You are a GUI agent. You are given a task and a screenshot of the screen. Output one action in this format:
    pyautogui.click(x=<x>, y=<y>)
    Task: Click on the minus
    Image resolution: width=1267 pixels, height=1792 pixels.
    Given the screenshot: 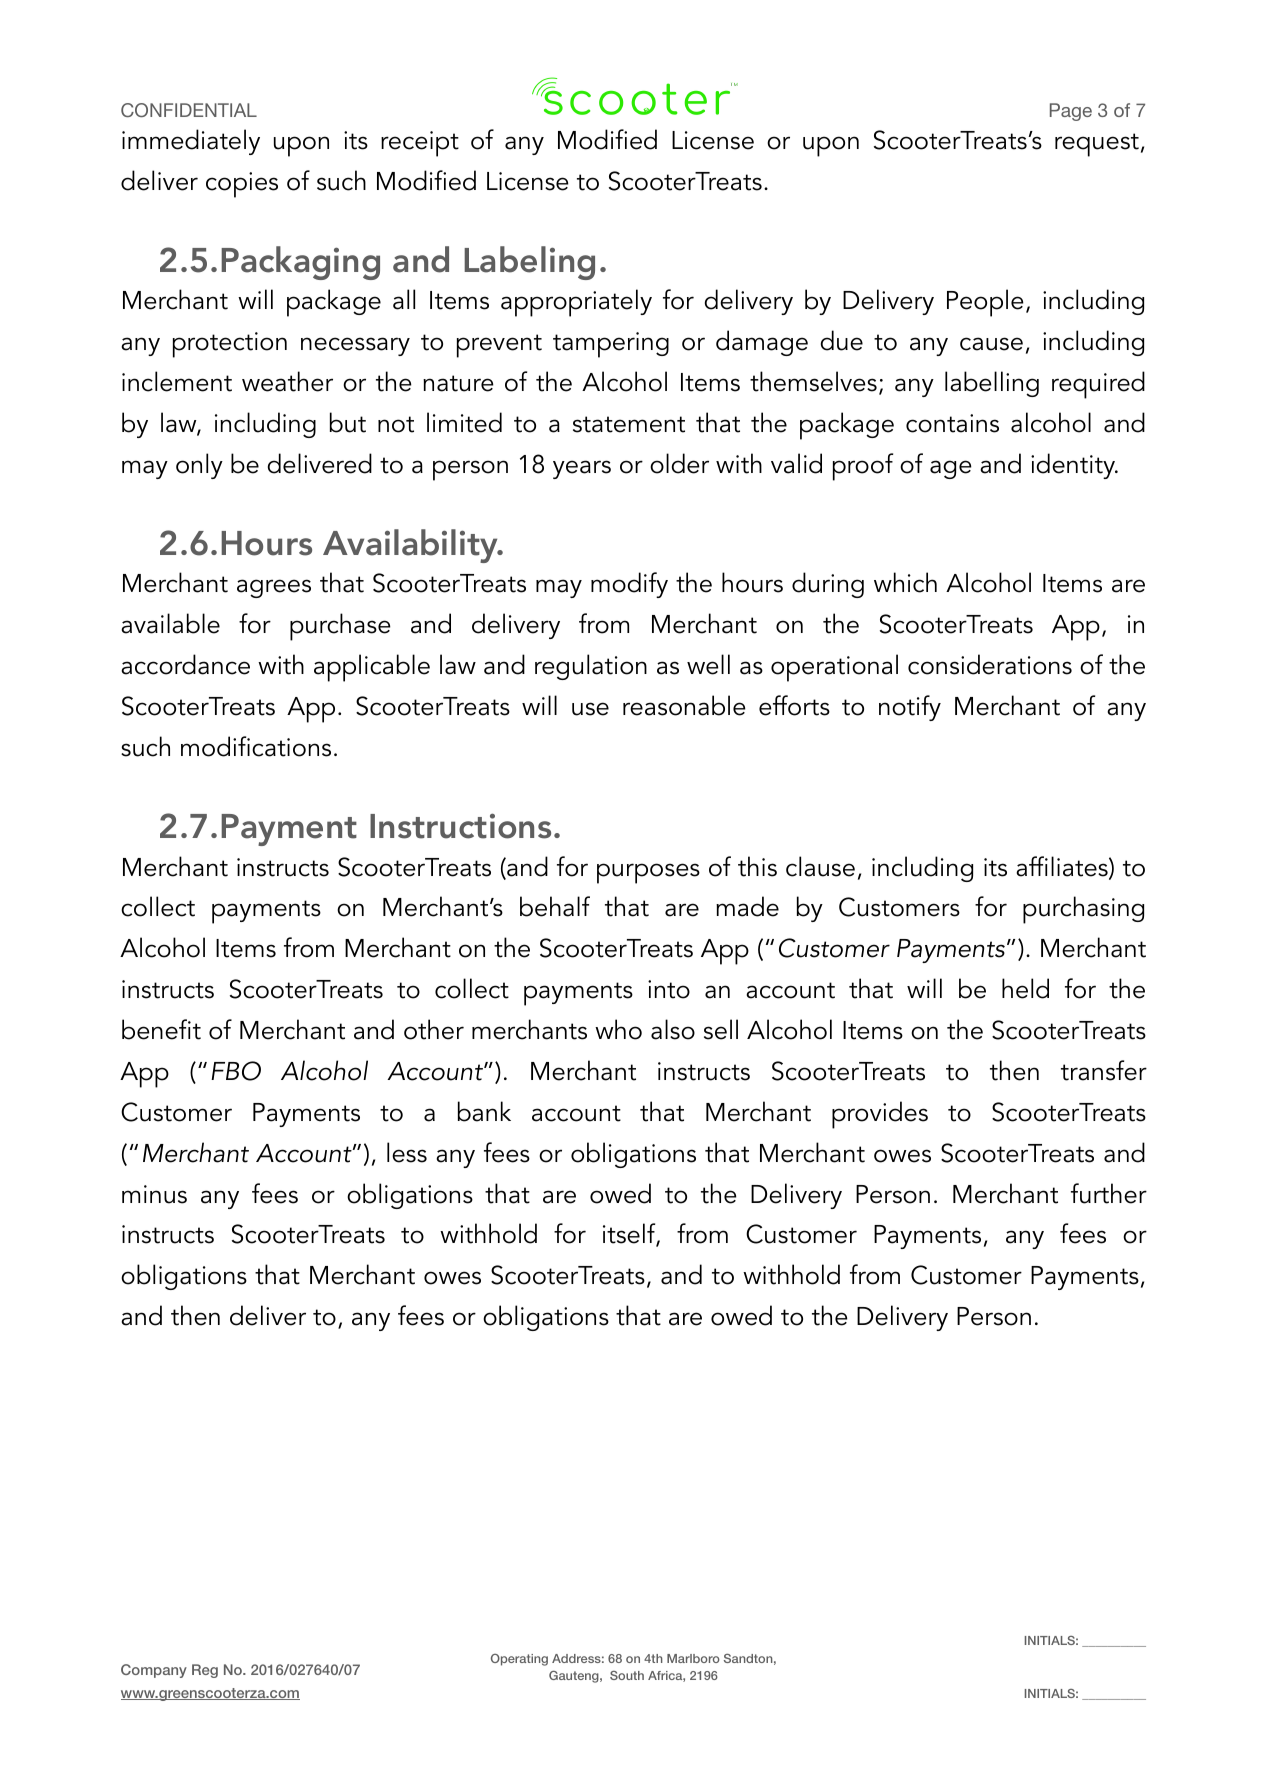 What is the action you would take?
    pyautogui.click(x=154, y=1194)
